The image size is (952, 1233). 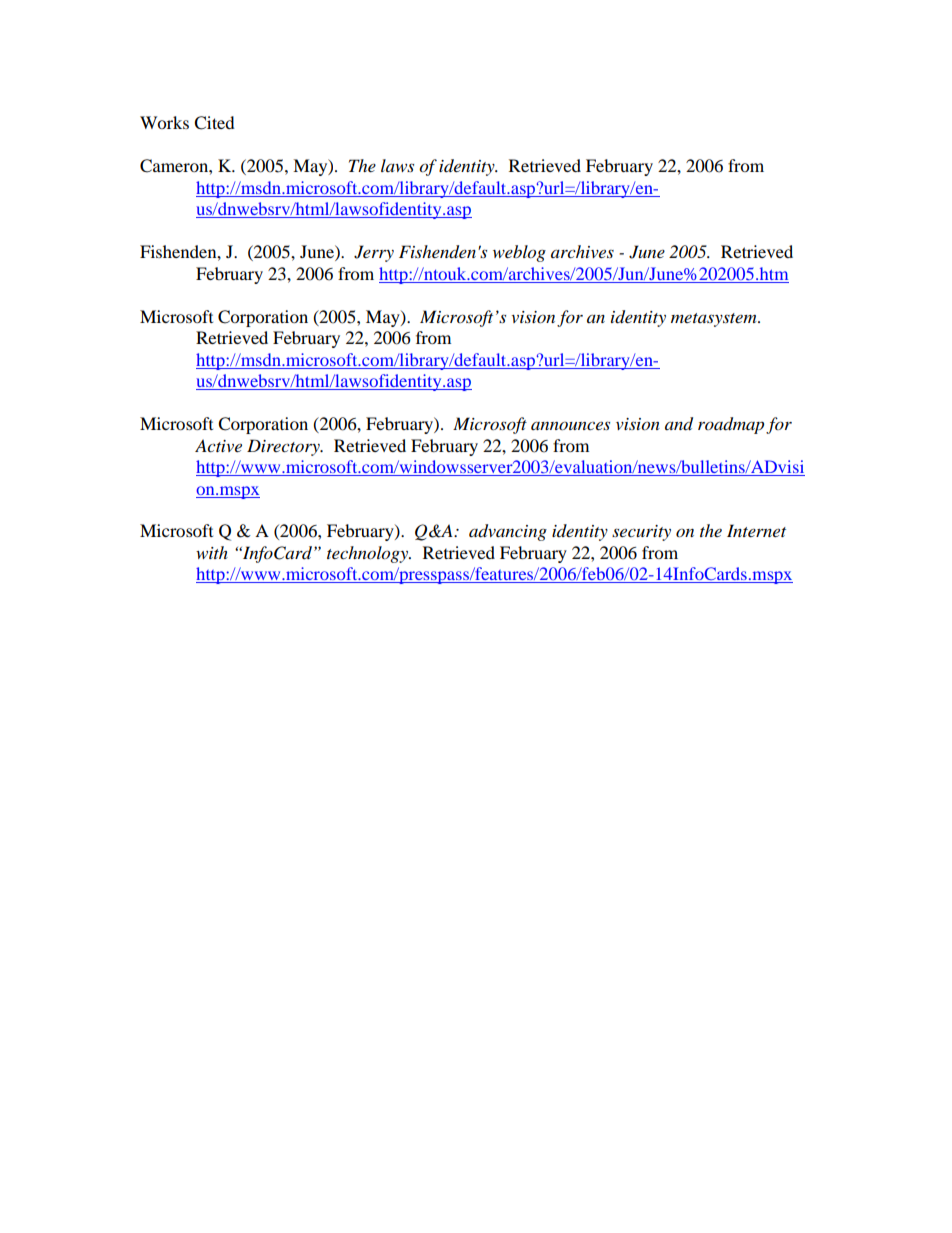 I want to click on weblog, so click(x=519, y=253).
